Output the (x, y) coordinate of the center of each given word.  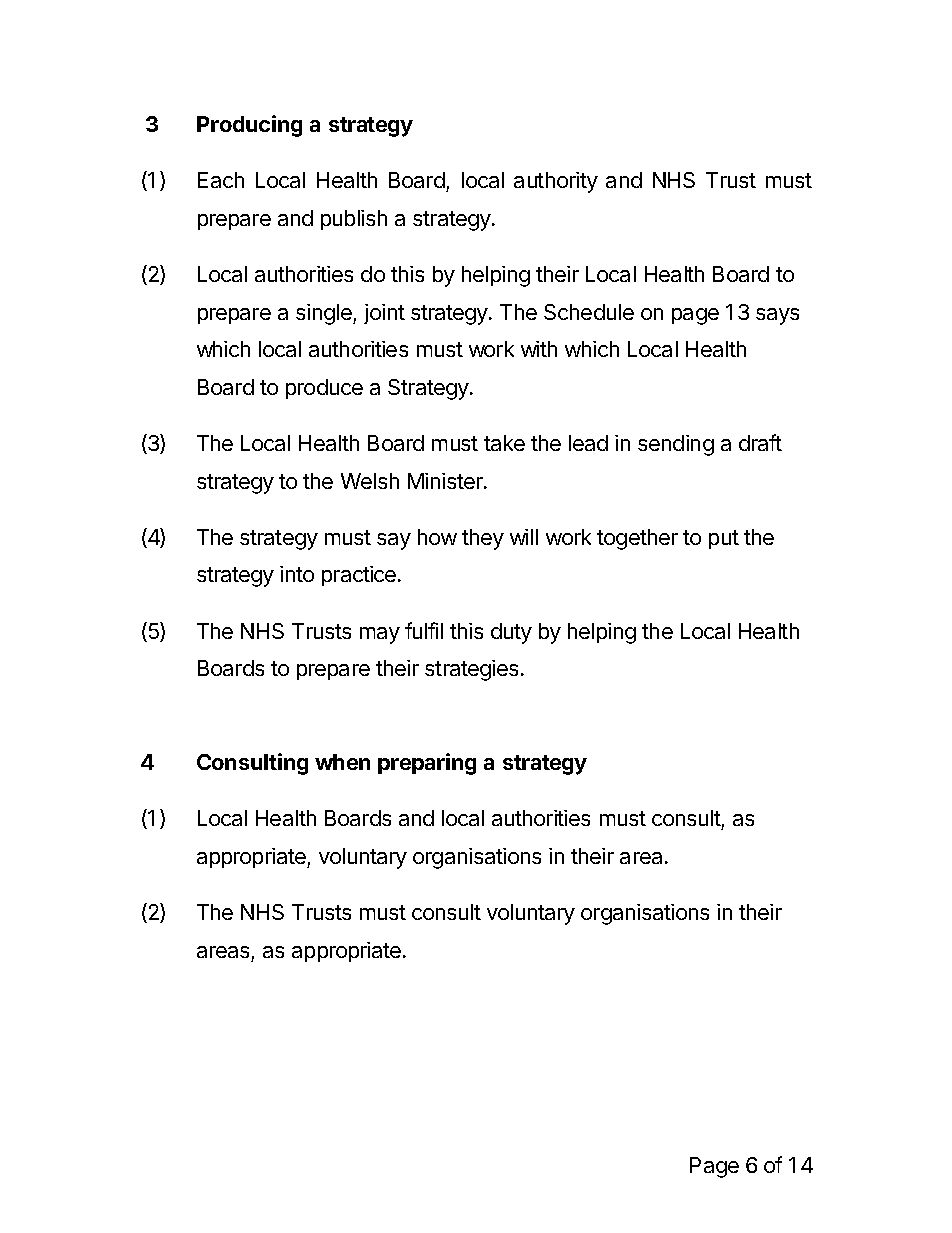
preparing (427, 764)
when (342, 762)
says (777, 316)
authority (556, 182)
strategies (471, 670)
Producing (249, 126)
